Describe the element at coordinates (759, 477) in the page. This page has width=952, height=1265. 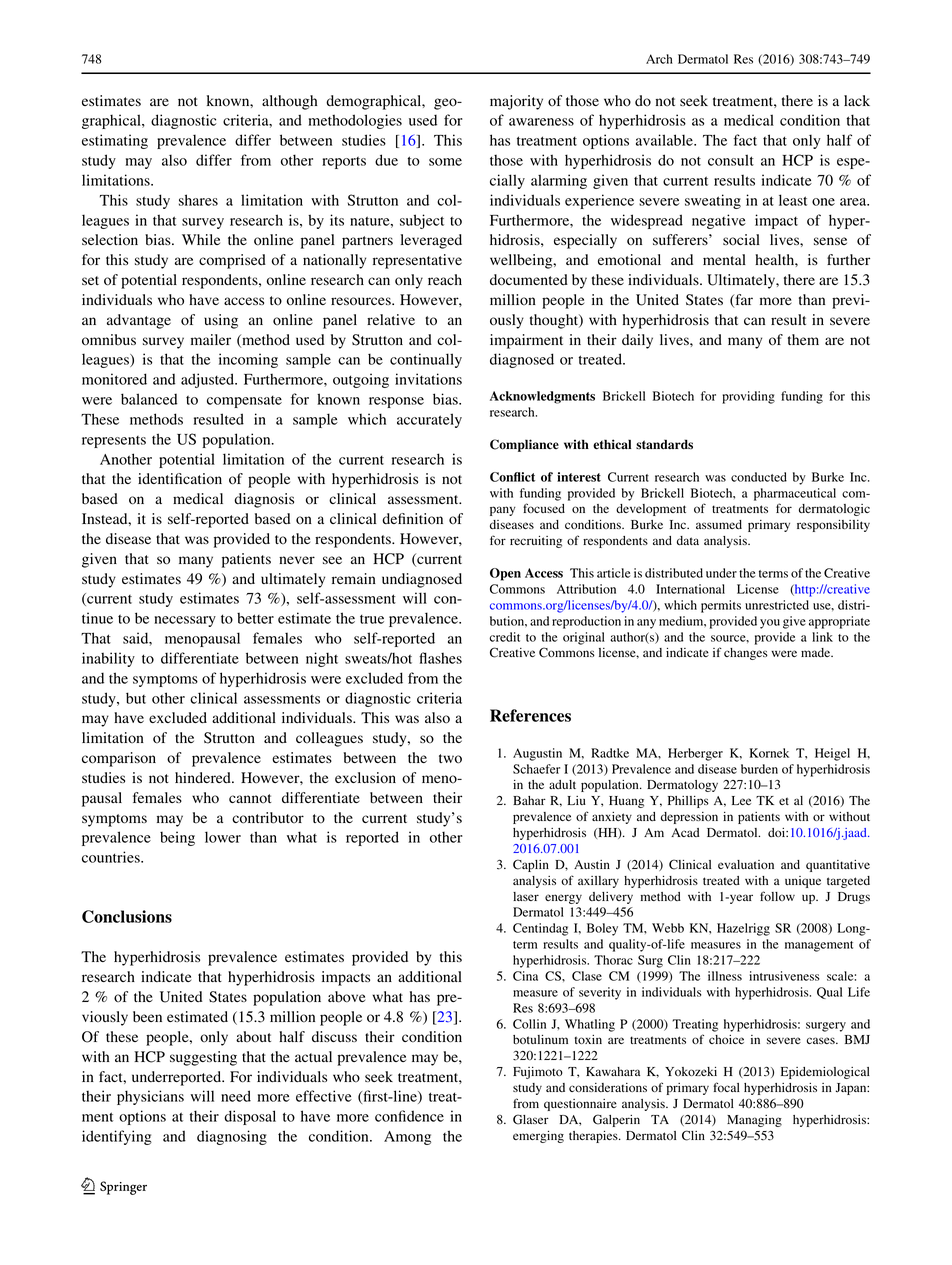
I see `conducted` at that location.
